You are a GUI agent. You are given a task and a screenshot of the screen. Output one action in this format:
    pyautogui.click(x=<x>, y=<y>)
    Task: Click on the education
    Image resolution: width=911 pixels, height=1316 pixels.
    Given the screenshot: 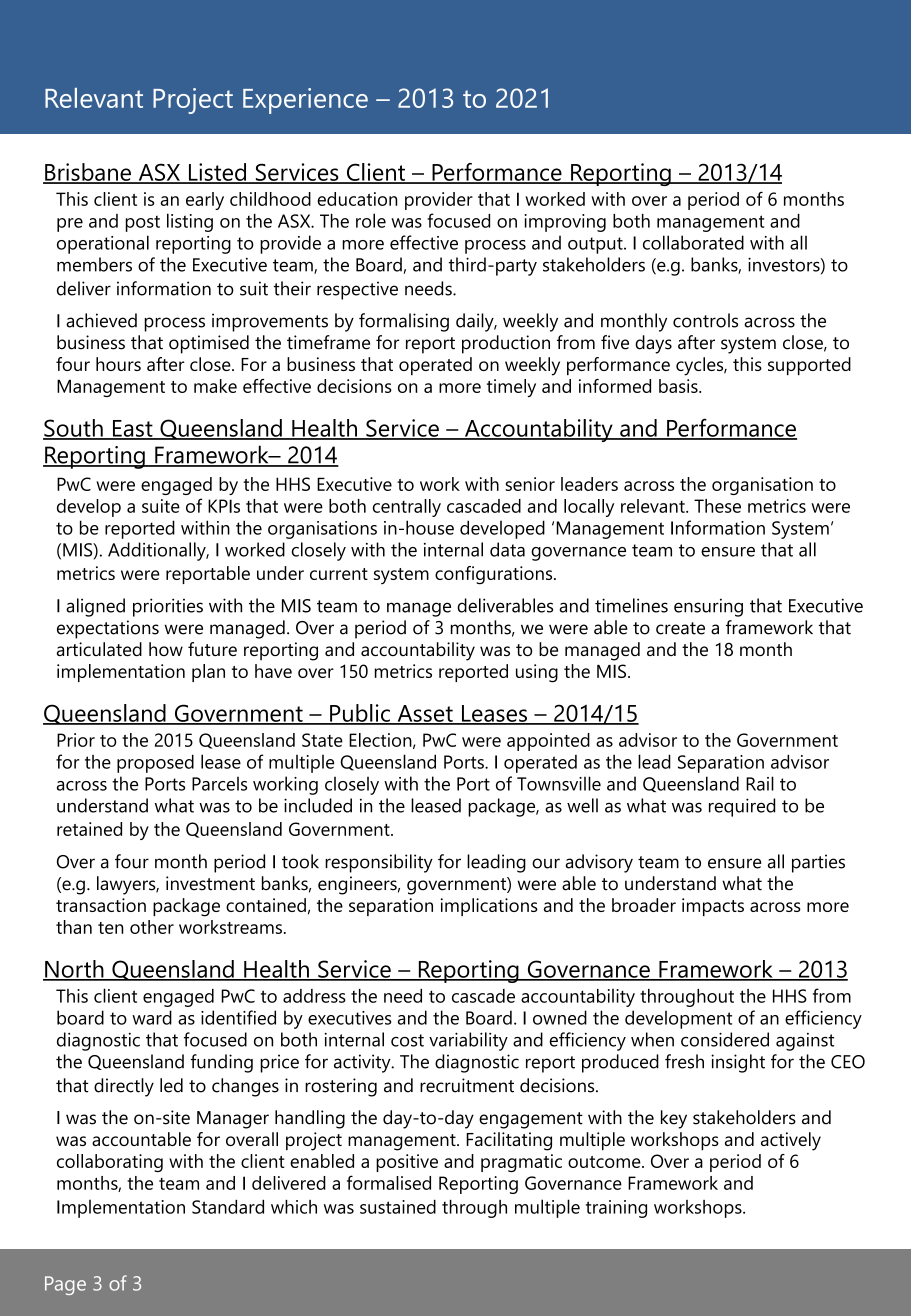 What is the action you would take?
    pyautogui.click(x=357, y=199)
